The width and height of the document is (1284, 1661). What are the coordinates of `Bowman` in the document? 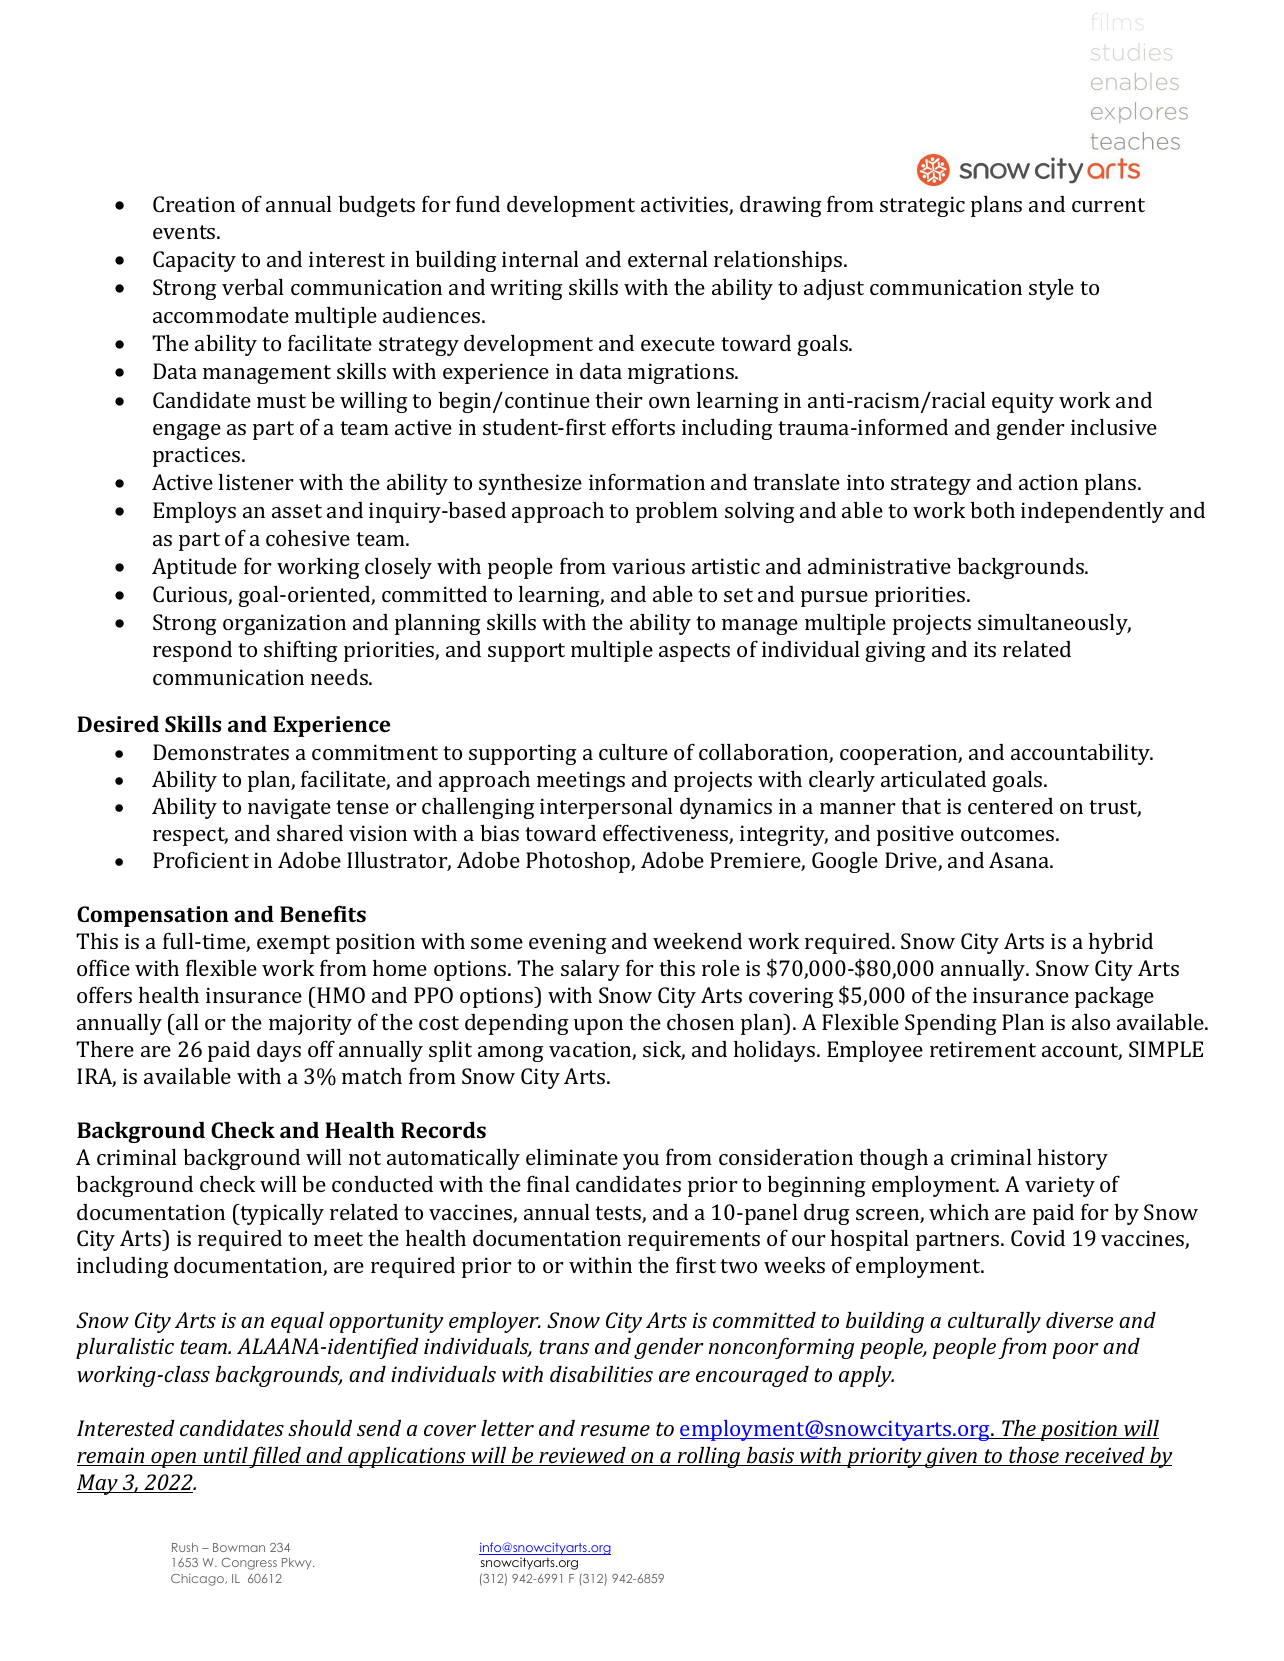 It's located at (239, 1547).
